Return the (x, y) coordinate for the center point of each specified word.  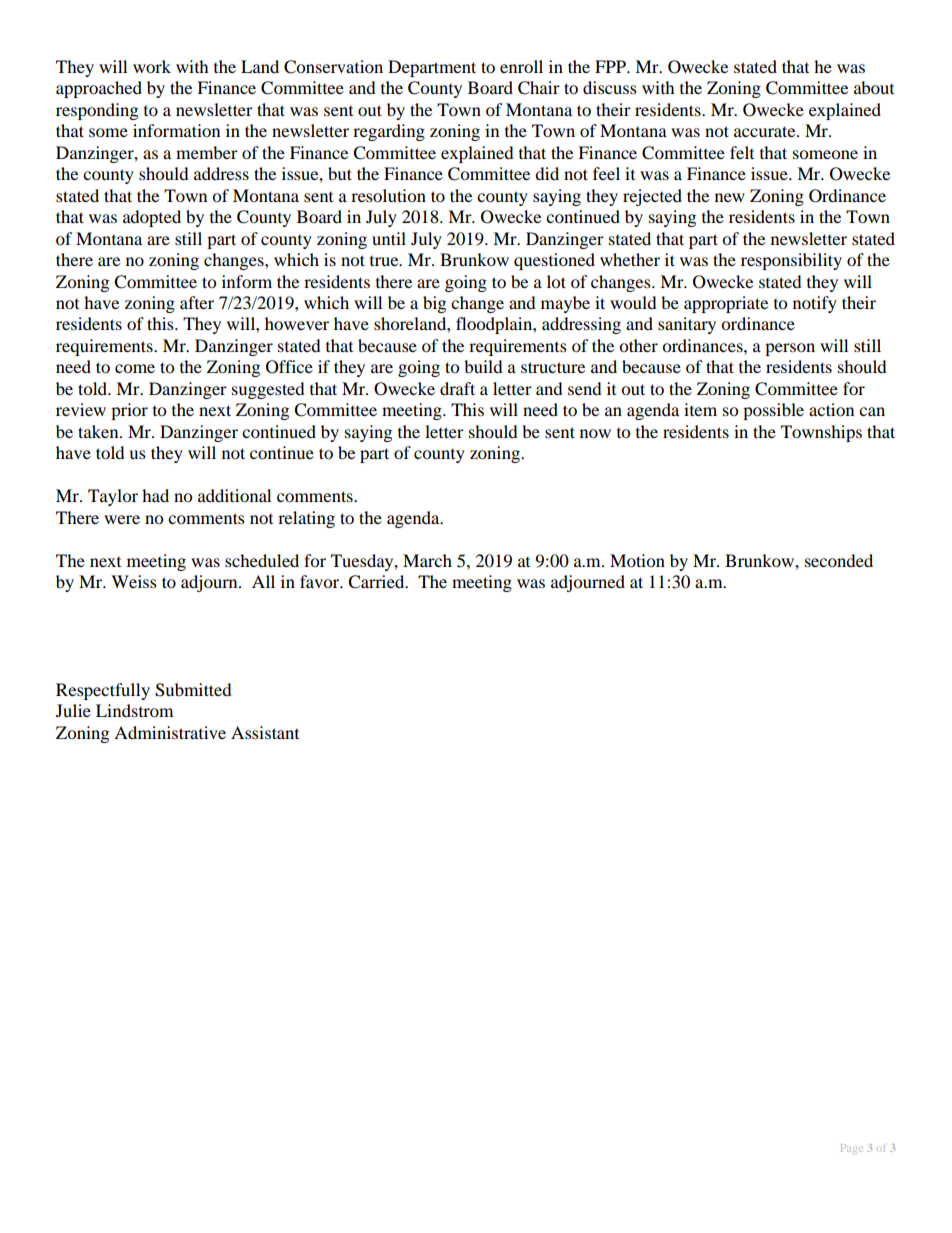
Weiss (134, 581)
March (427, 560)
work (152, 66)
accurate (766, 131)
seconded (839, 560)
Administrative (170, 732)
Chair (539, 88)
